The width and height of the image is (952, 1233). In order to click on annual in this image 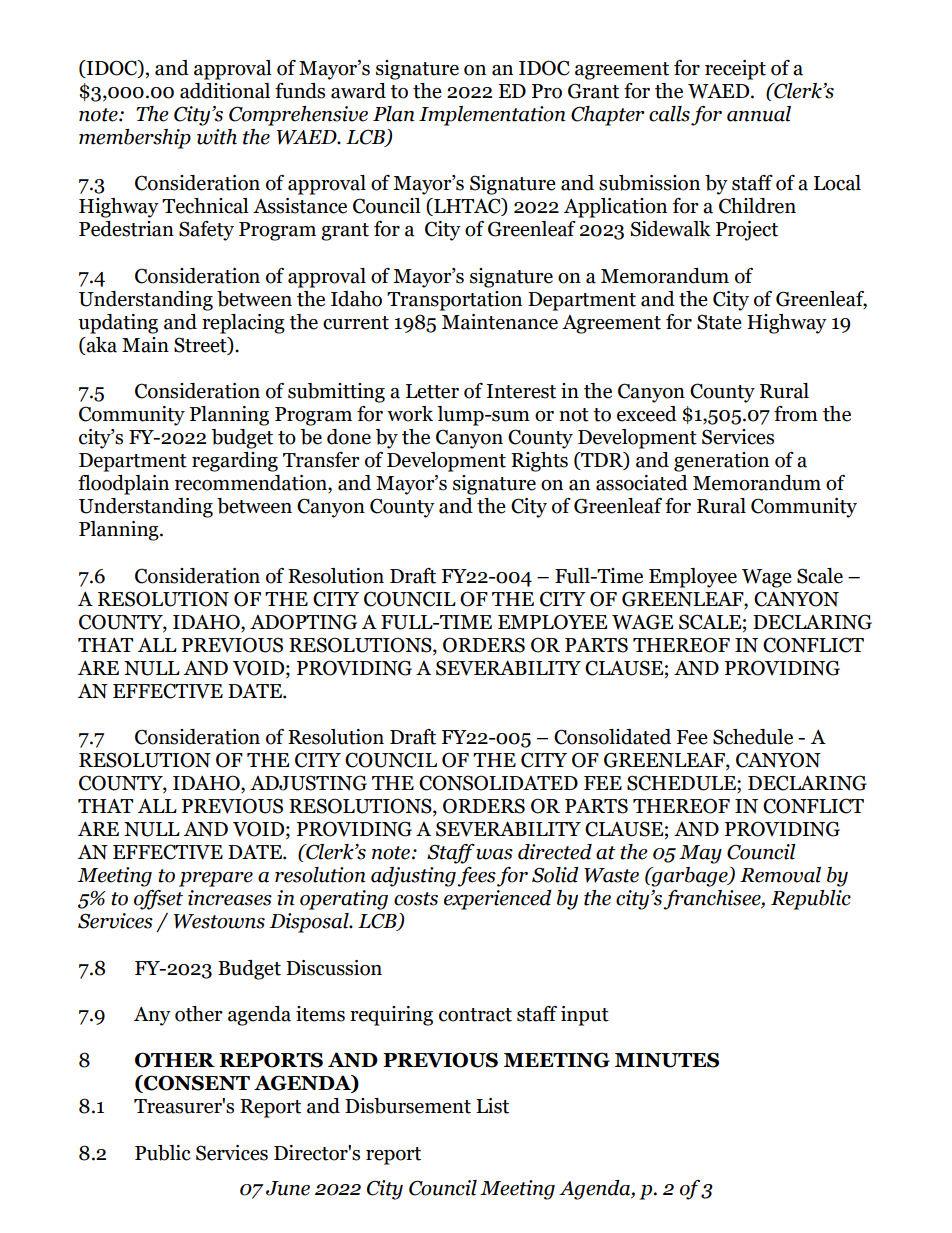, I will do `click(759, 114)`.
